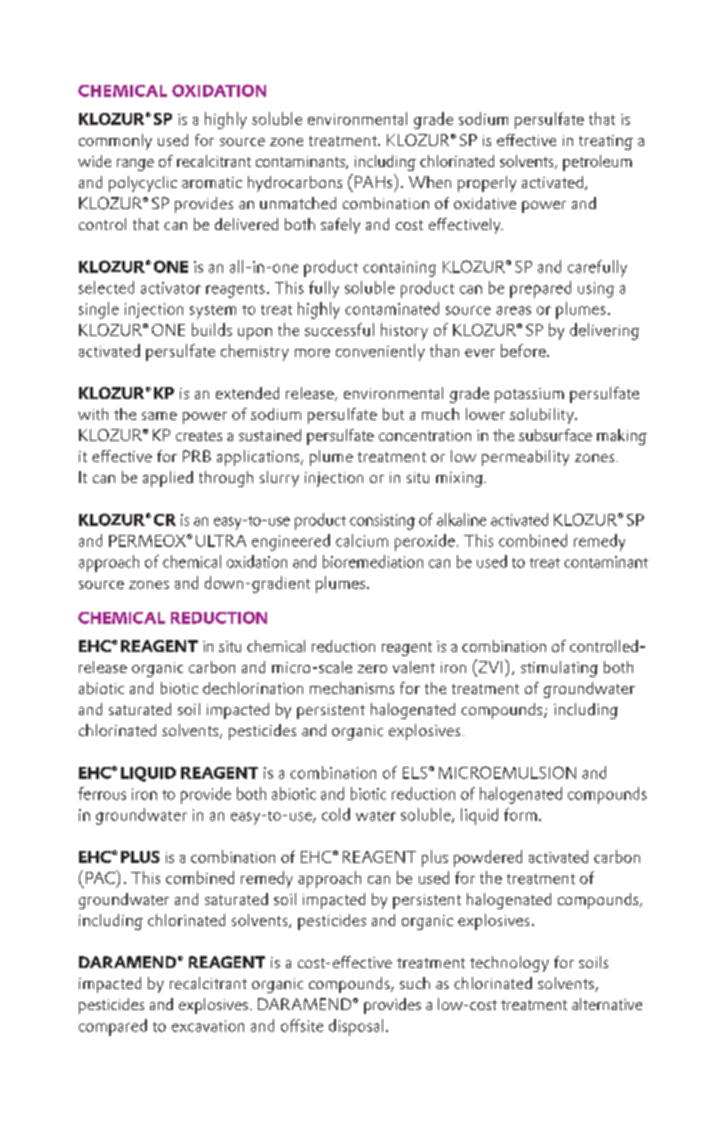 This image has height=1122, width=726. I want to click on alternative, so click(607, 1004).
